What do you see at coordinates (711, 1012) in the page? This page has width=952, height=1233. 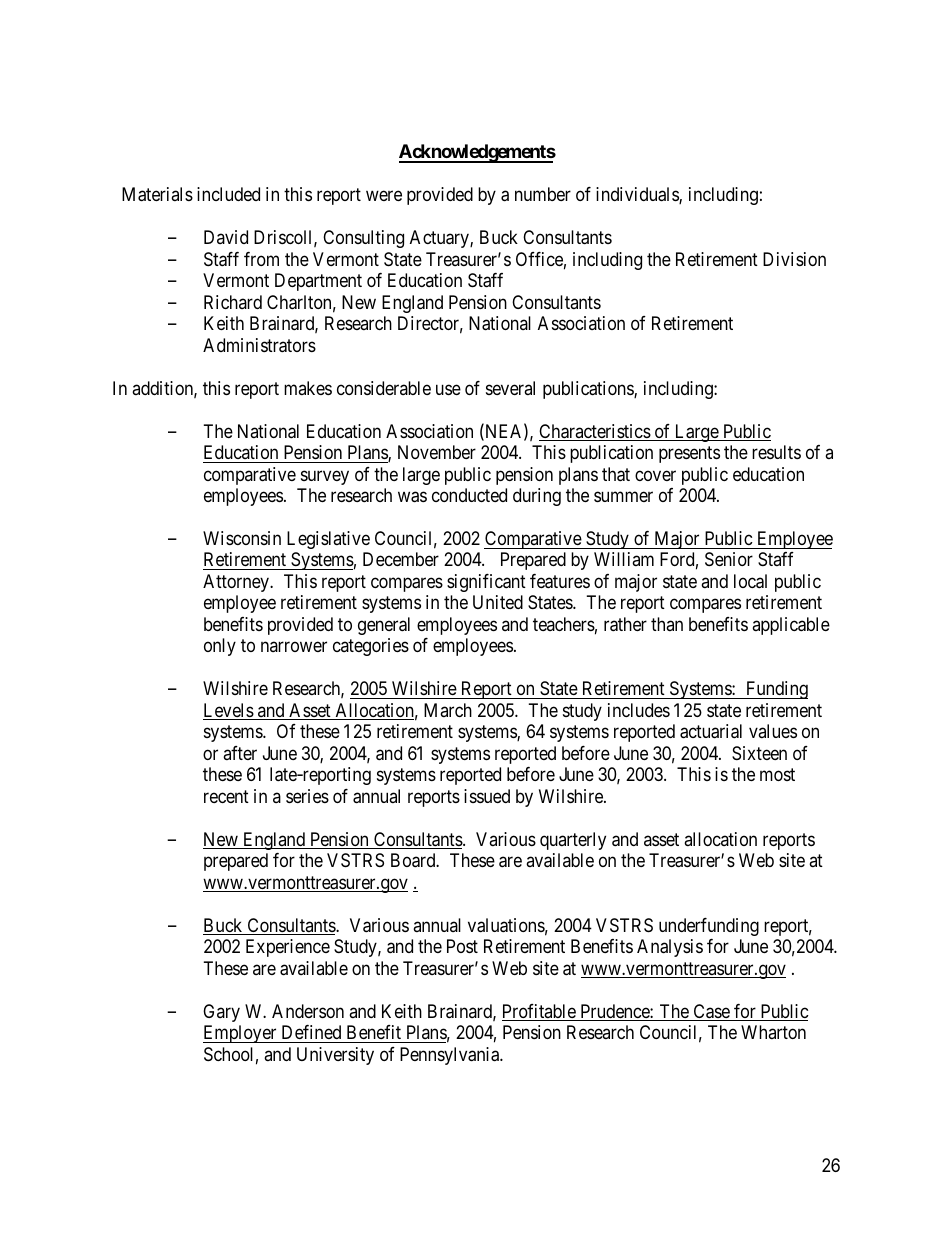 I see `Case` at bounding box center [711, 1012].
